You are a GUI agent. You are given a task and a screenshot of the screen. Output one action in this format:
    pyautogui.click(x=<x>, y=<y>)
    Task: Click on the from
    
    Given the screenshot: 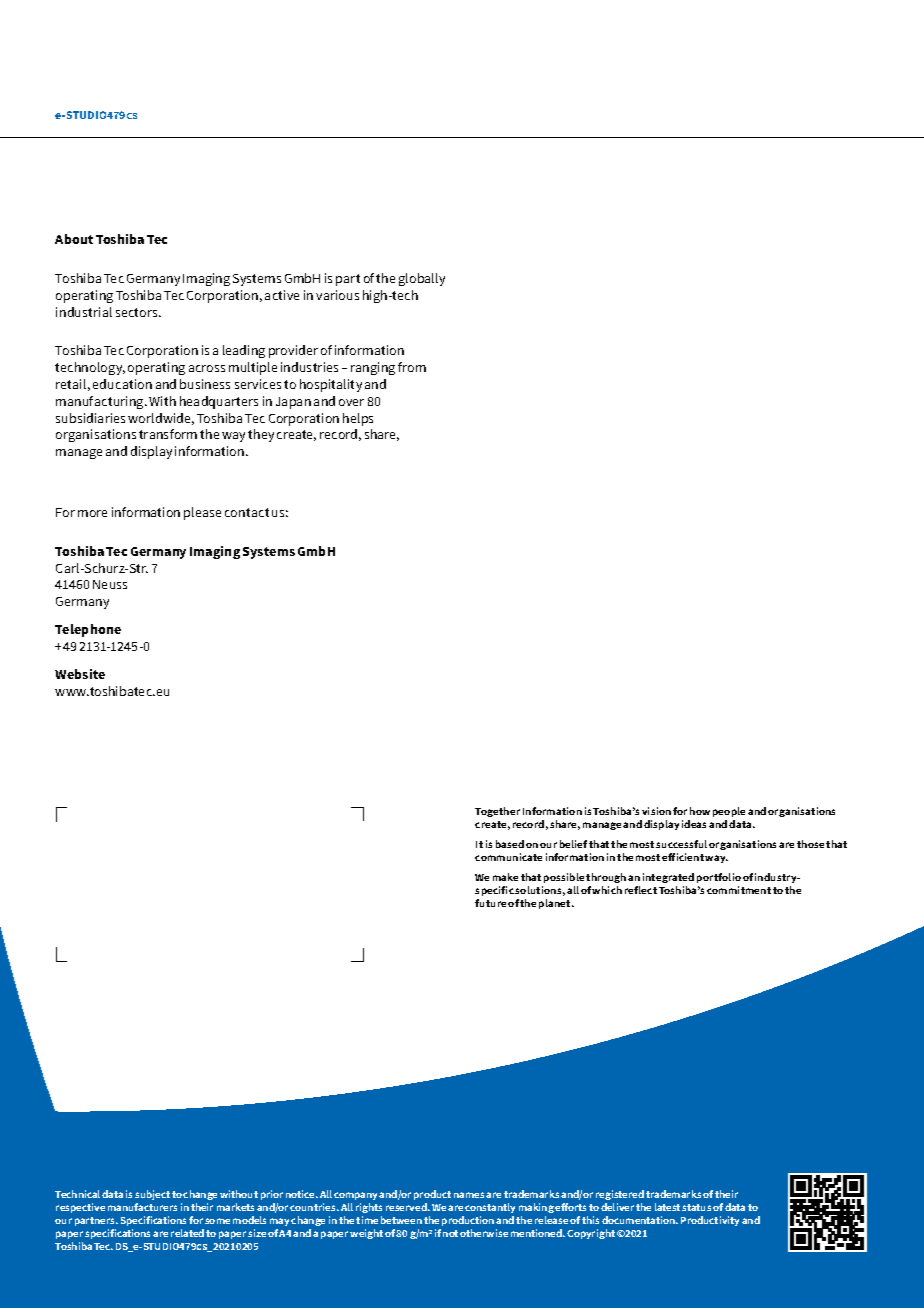 What is the action you would take?
    pyautogui.click(x=412, y=367)
